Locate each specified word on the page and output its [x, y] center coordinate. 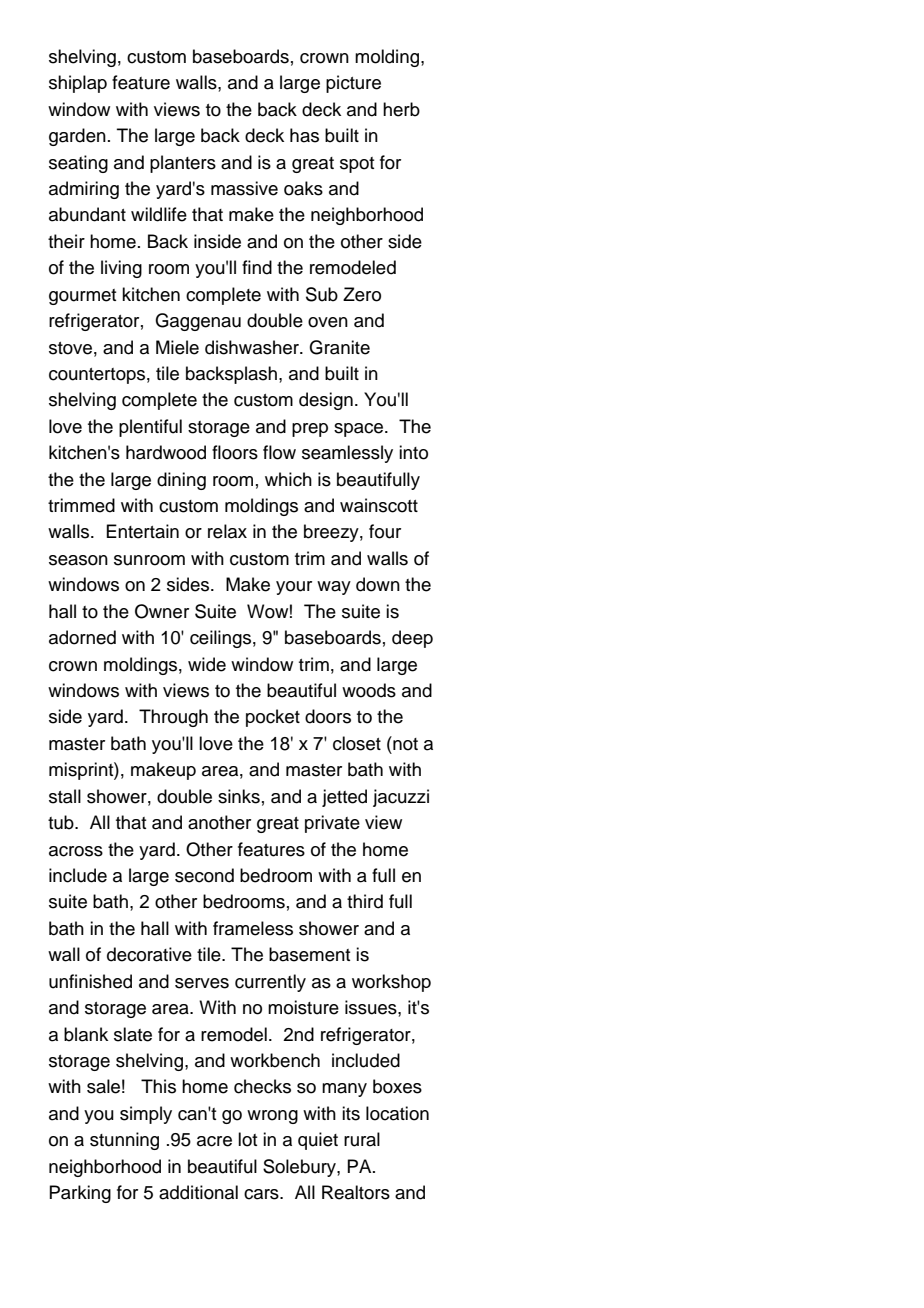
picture [353, 84]
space [360, 430]
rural [362, 1139]
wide [207, 664]
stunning [124, 1141]
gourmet [82, 297]
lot [247, 1139]
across [76, 851]
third [365, 901]
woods [369, 690]
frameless [253, 928]
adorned [82, 637]
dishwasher [253, 347]
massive [244, 188]
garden [77, 137]
